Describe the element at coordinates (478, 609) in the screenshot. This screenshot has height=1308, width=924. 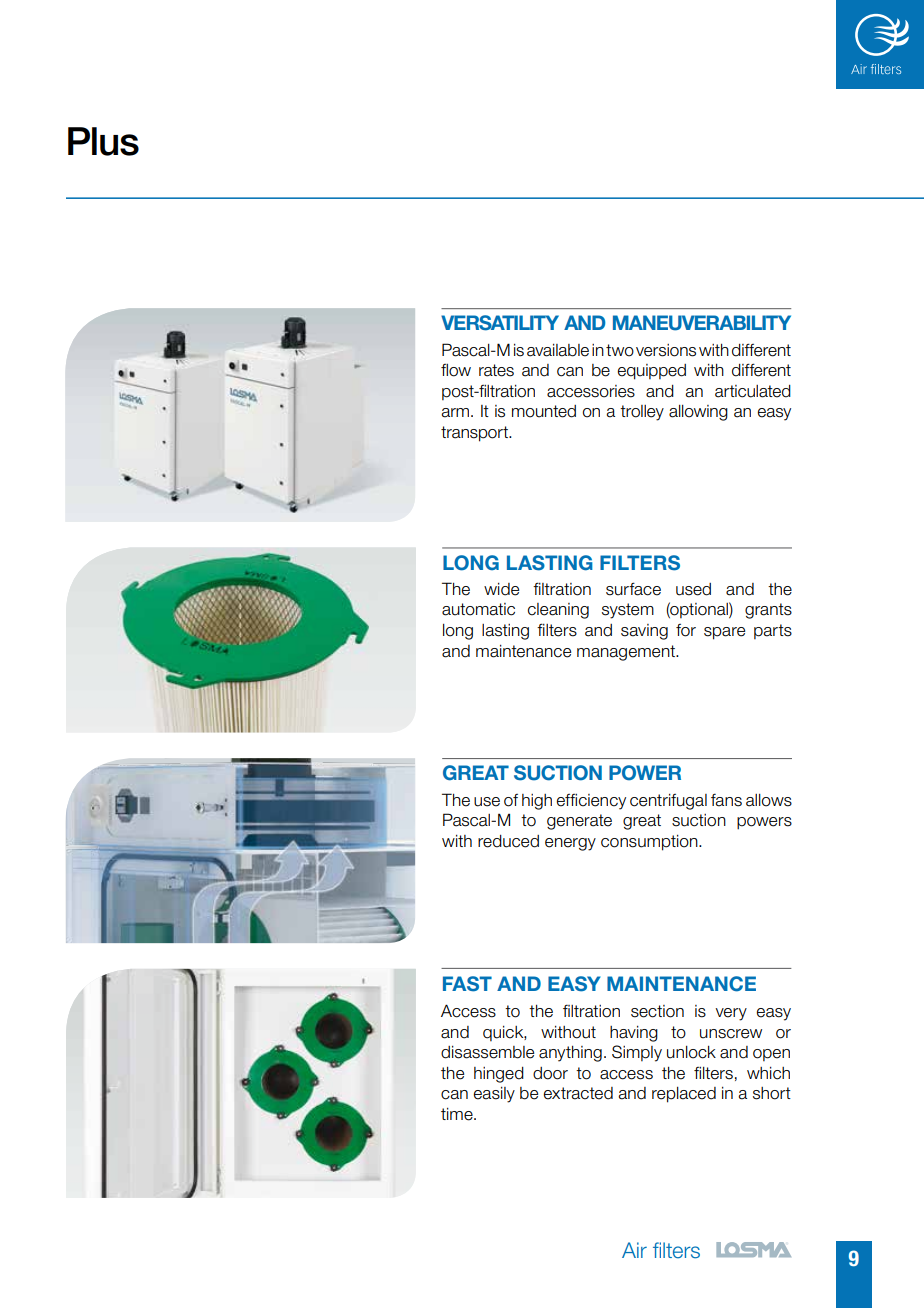
I see `automatic` at that location.
